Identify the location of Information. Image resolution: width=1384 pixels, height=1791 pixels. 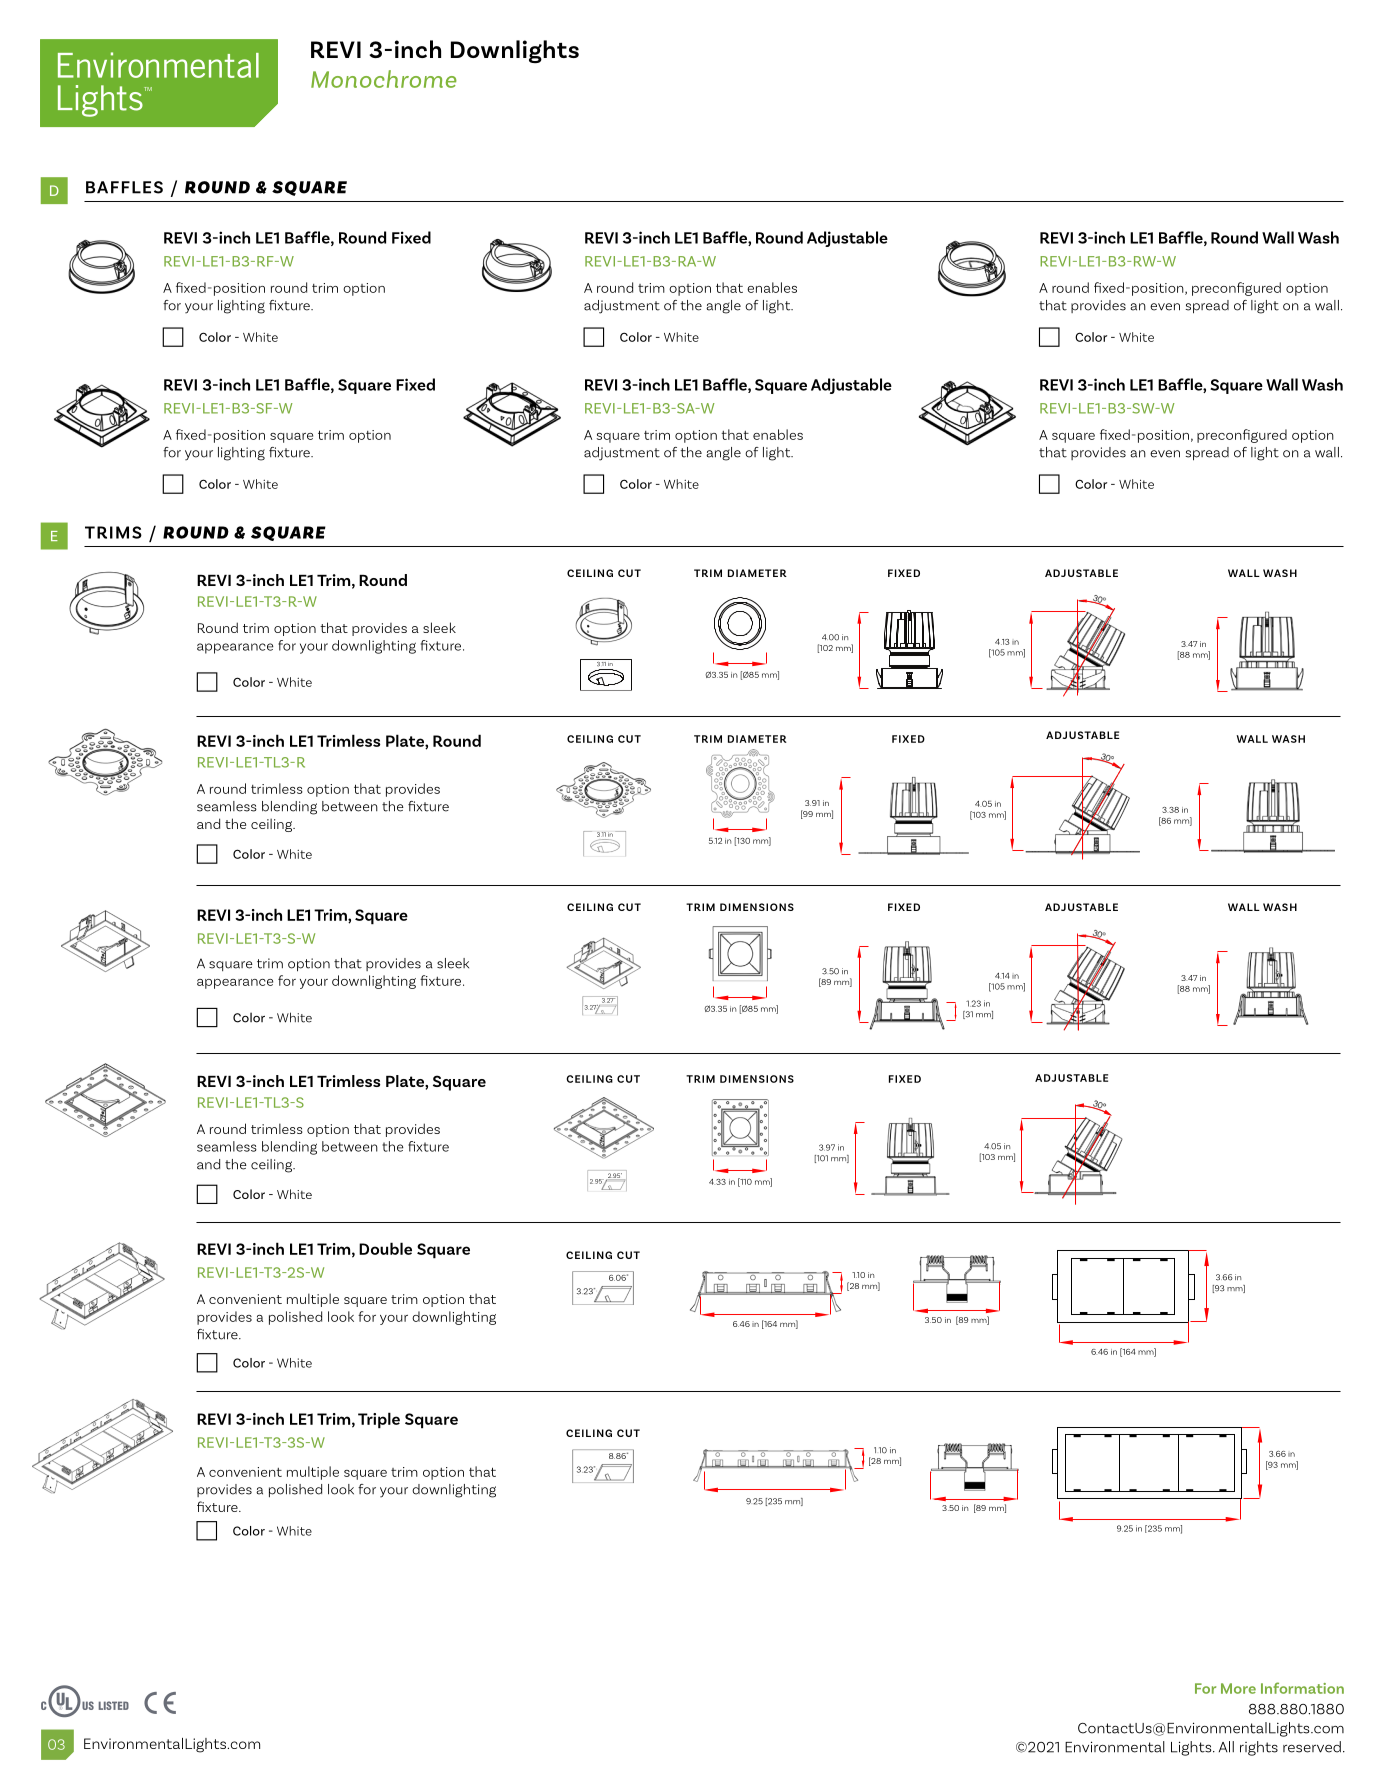
(1302, 1688).
